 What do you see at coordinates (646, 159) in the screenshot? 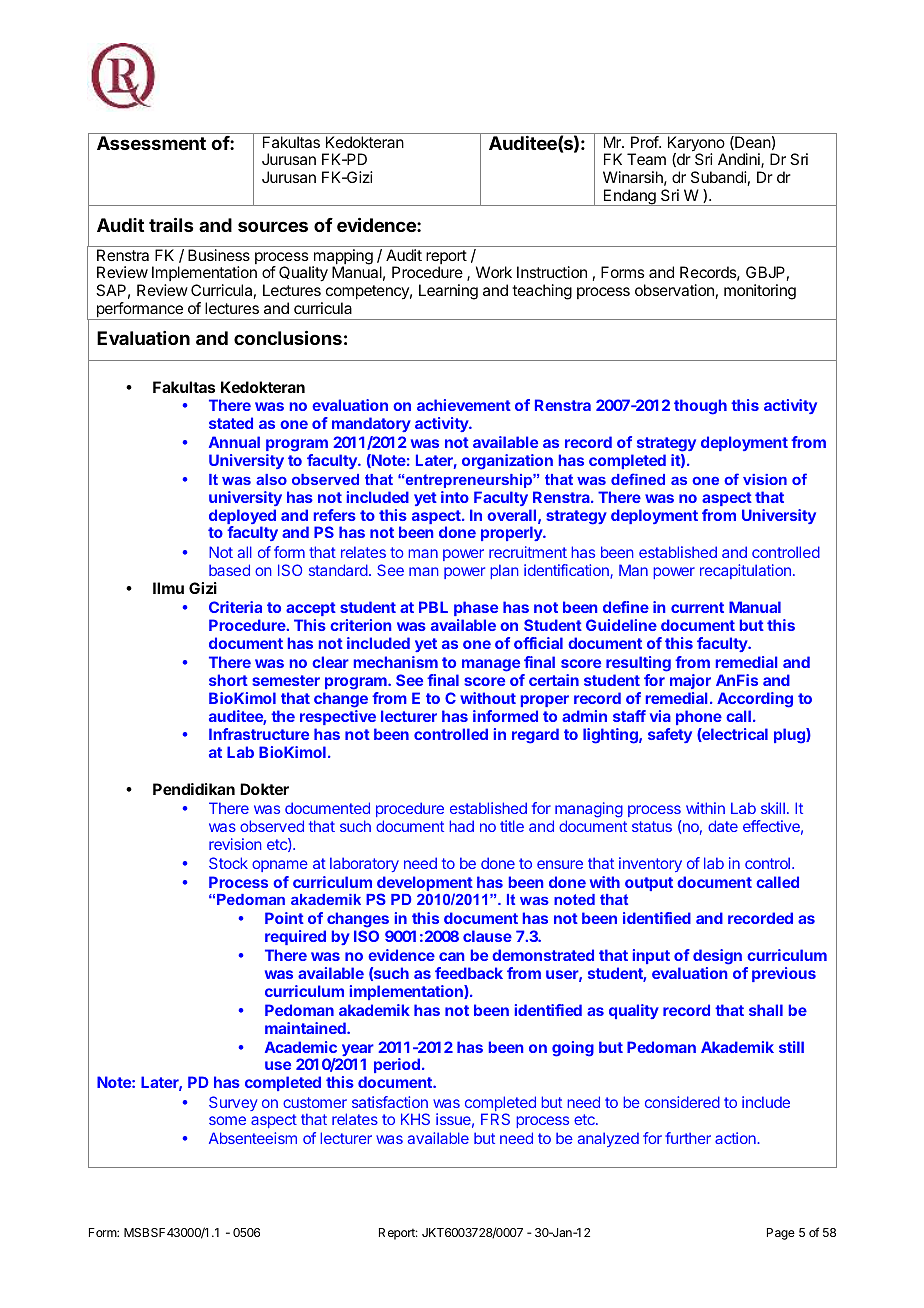
I see `Team` at bounding box center [646, 159].
